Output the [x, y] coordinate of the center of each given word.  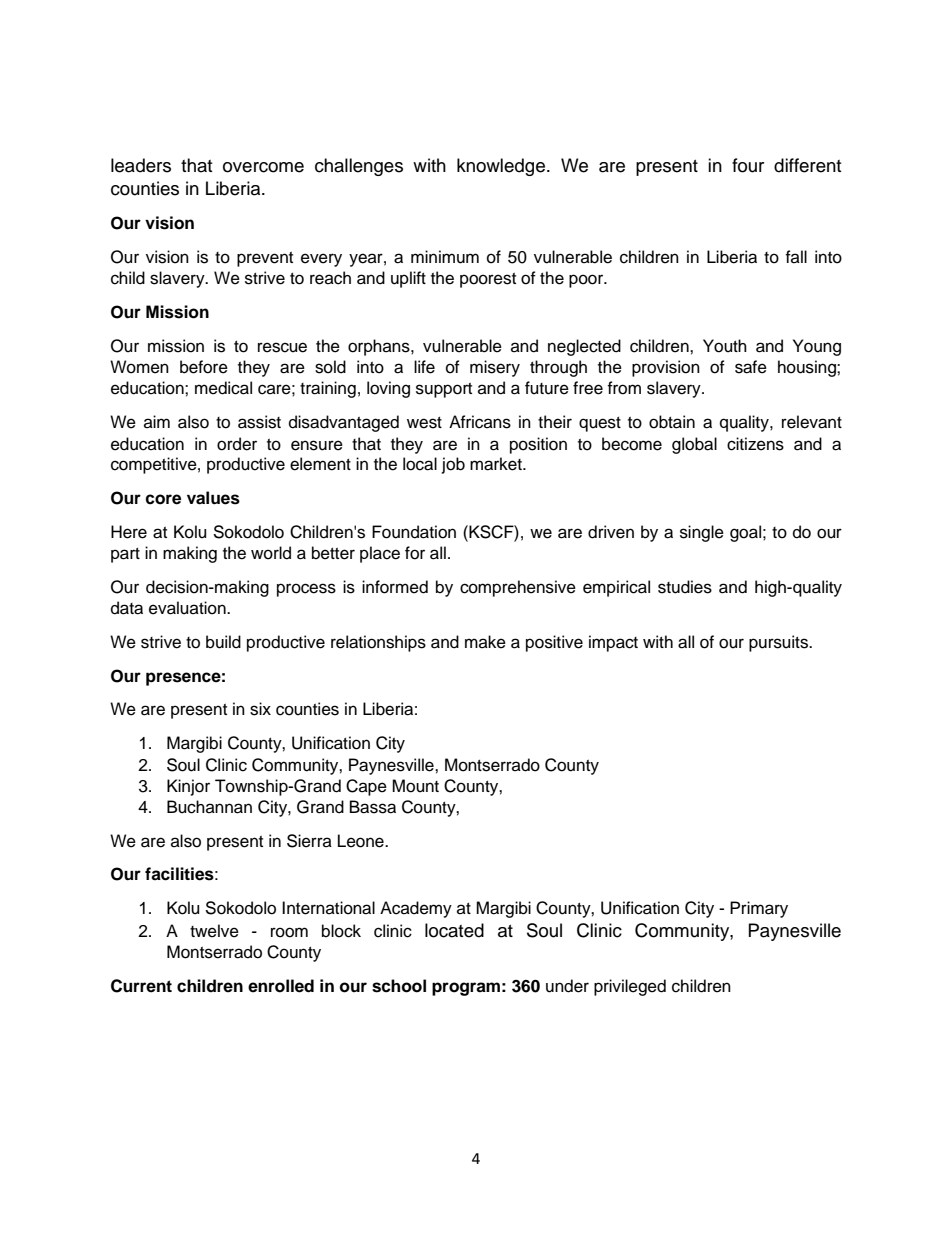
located [454, 930]
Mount [415, 786]
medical [223, 388]
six [260, 709]
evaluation [188, 608]
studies [685, 587]
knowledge [501, 167]
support [444, 390]
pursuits [779, 643]
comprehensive [518, 588]
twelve [214, 931]
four [748, 165]
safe [751, 367]
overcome [263, 167]
